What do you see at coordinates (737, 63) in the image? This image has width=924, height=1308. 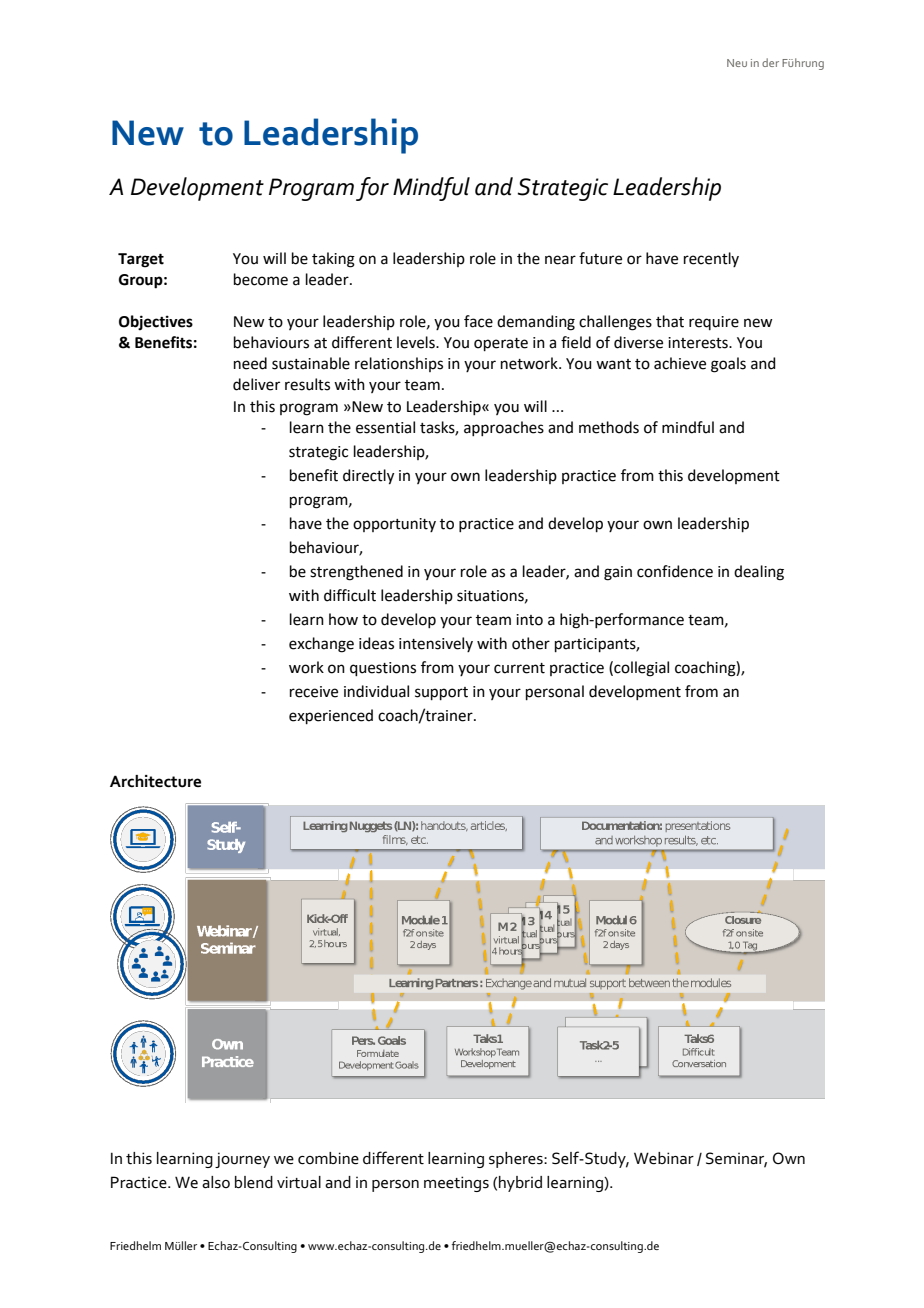 I see `Neu` at bounding box center [737, 63].
